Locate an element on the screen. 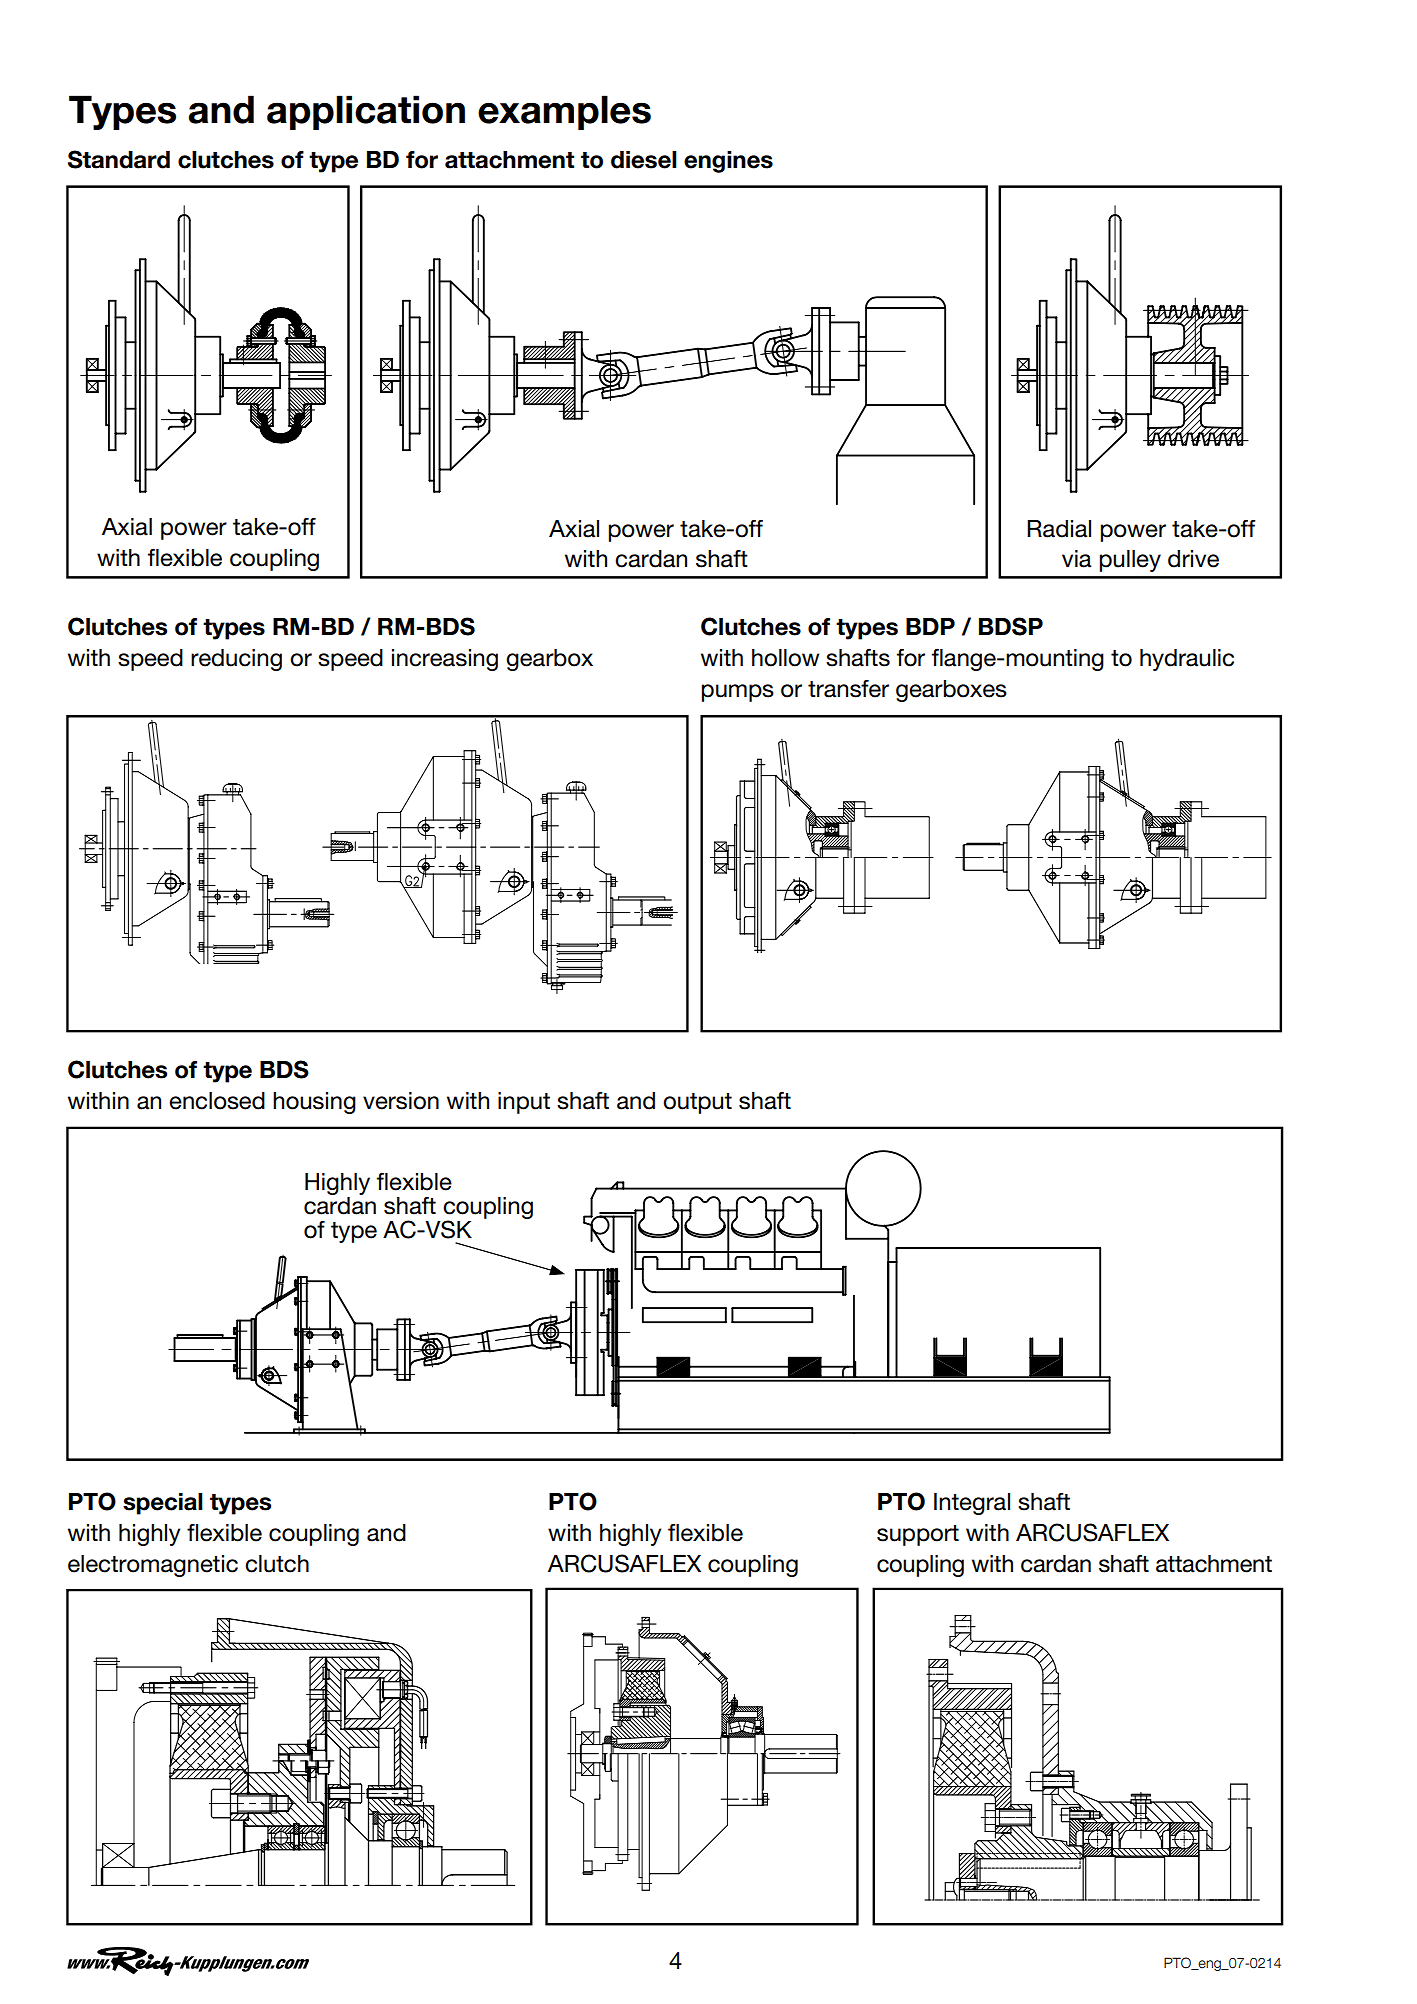  diesel is located at coordinates (644, 160).
